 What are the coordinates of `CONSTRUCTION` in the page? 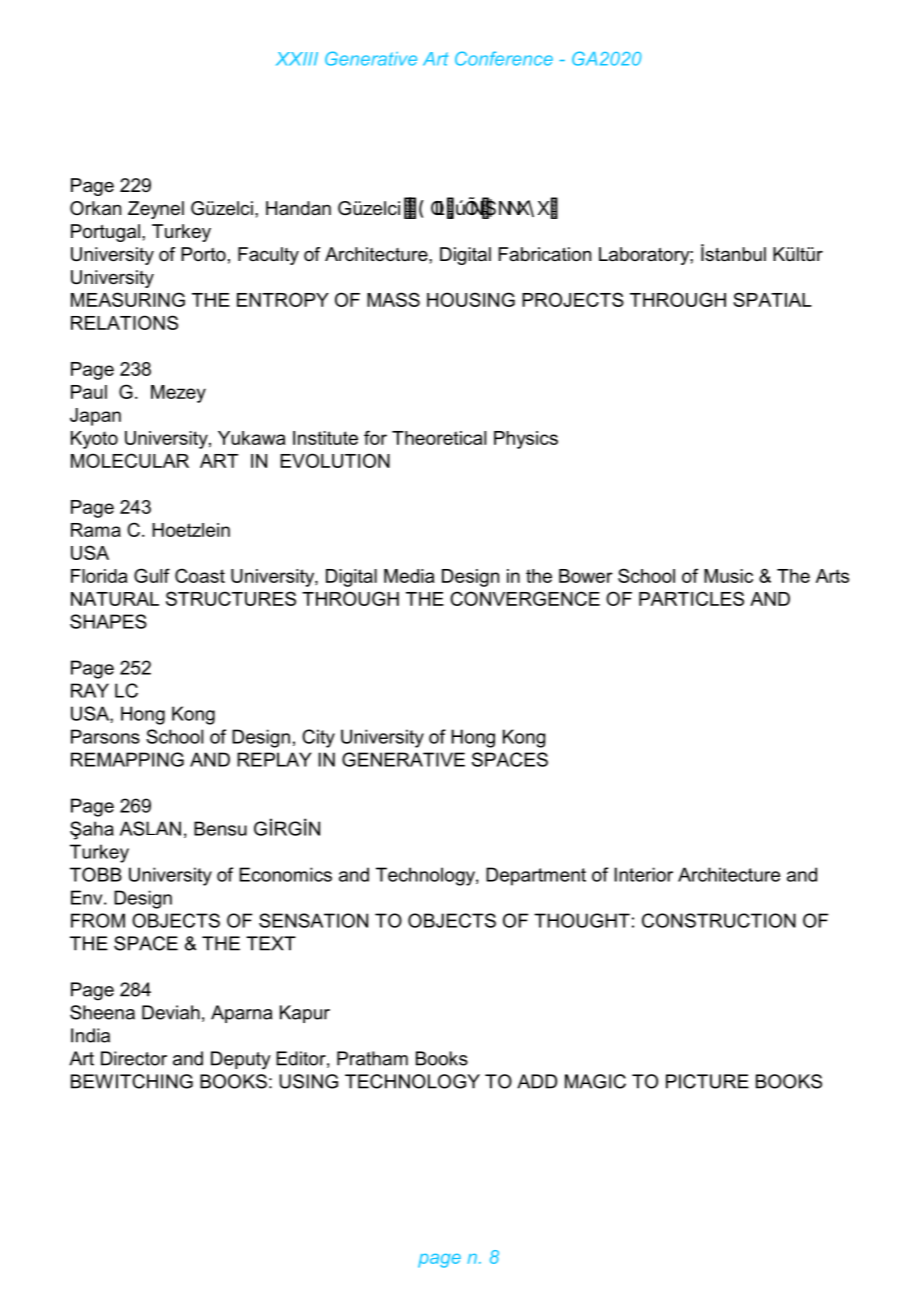 It's located at (719, 920).
